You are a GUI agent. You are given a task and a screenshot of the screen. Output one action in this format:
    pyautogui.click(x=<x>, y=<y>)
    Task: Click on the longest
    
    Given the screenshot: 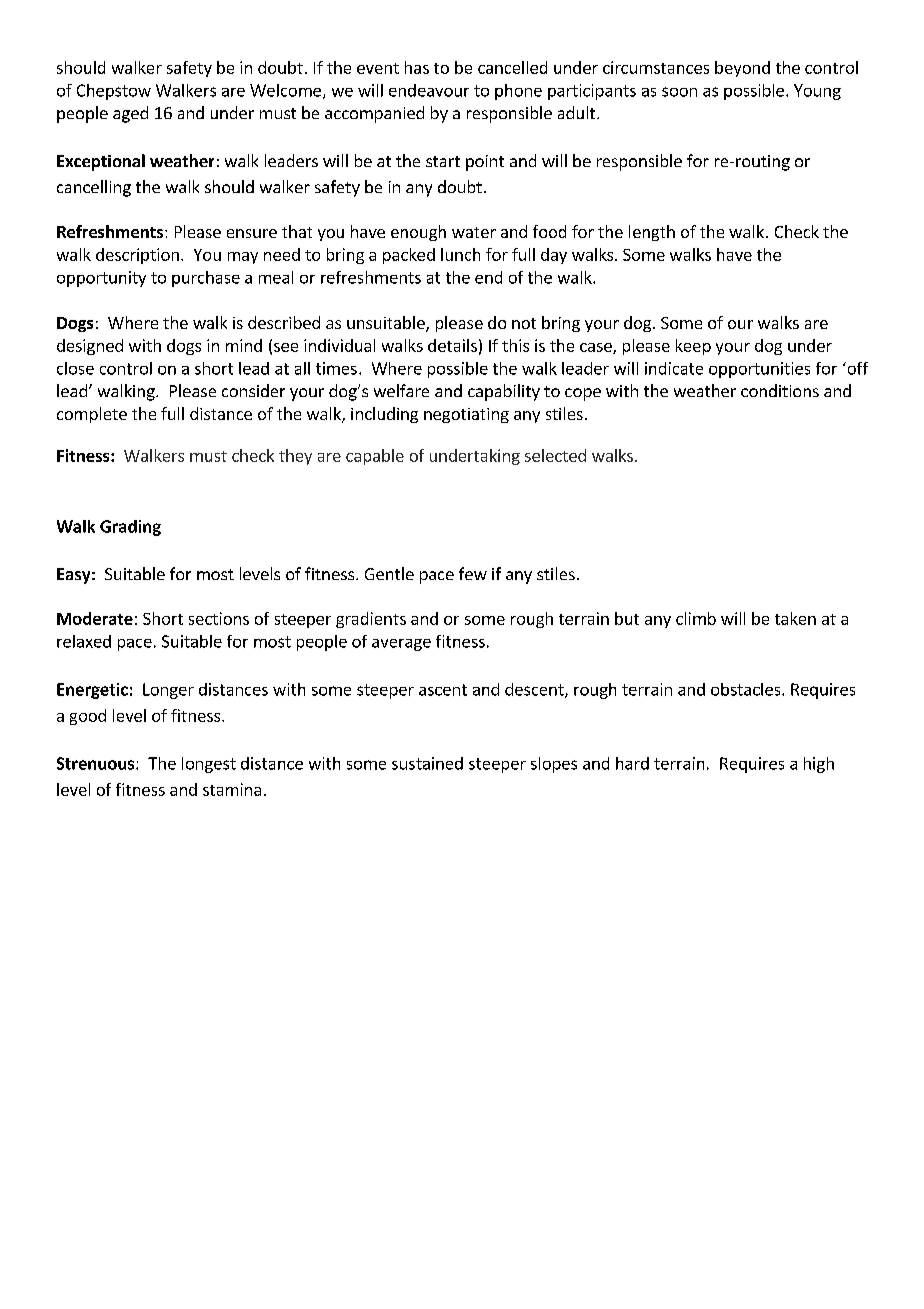 What is the action you would take?
    pyautogui.click(x=209, y=765)
